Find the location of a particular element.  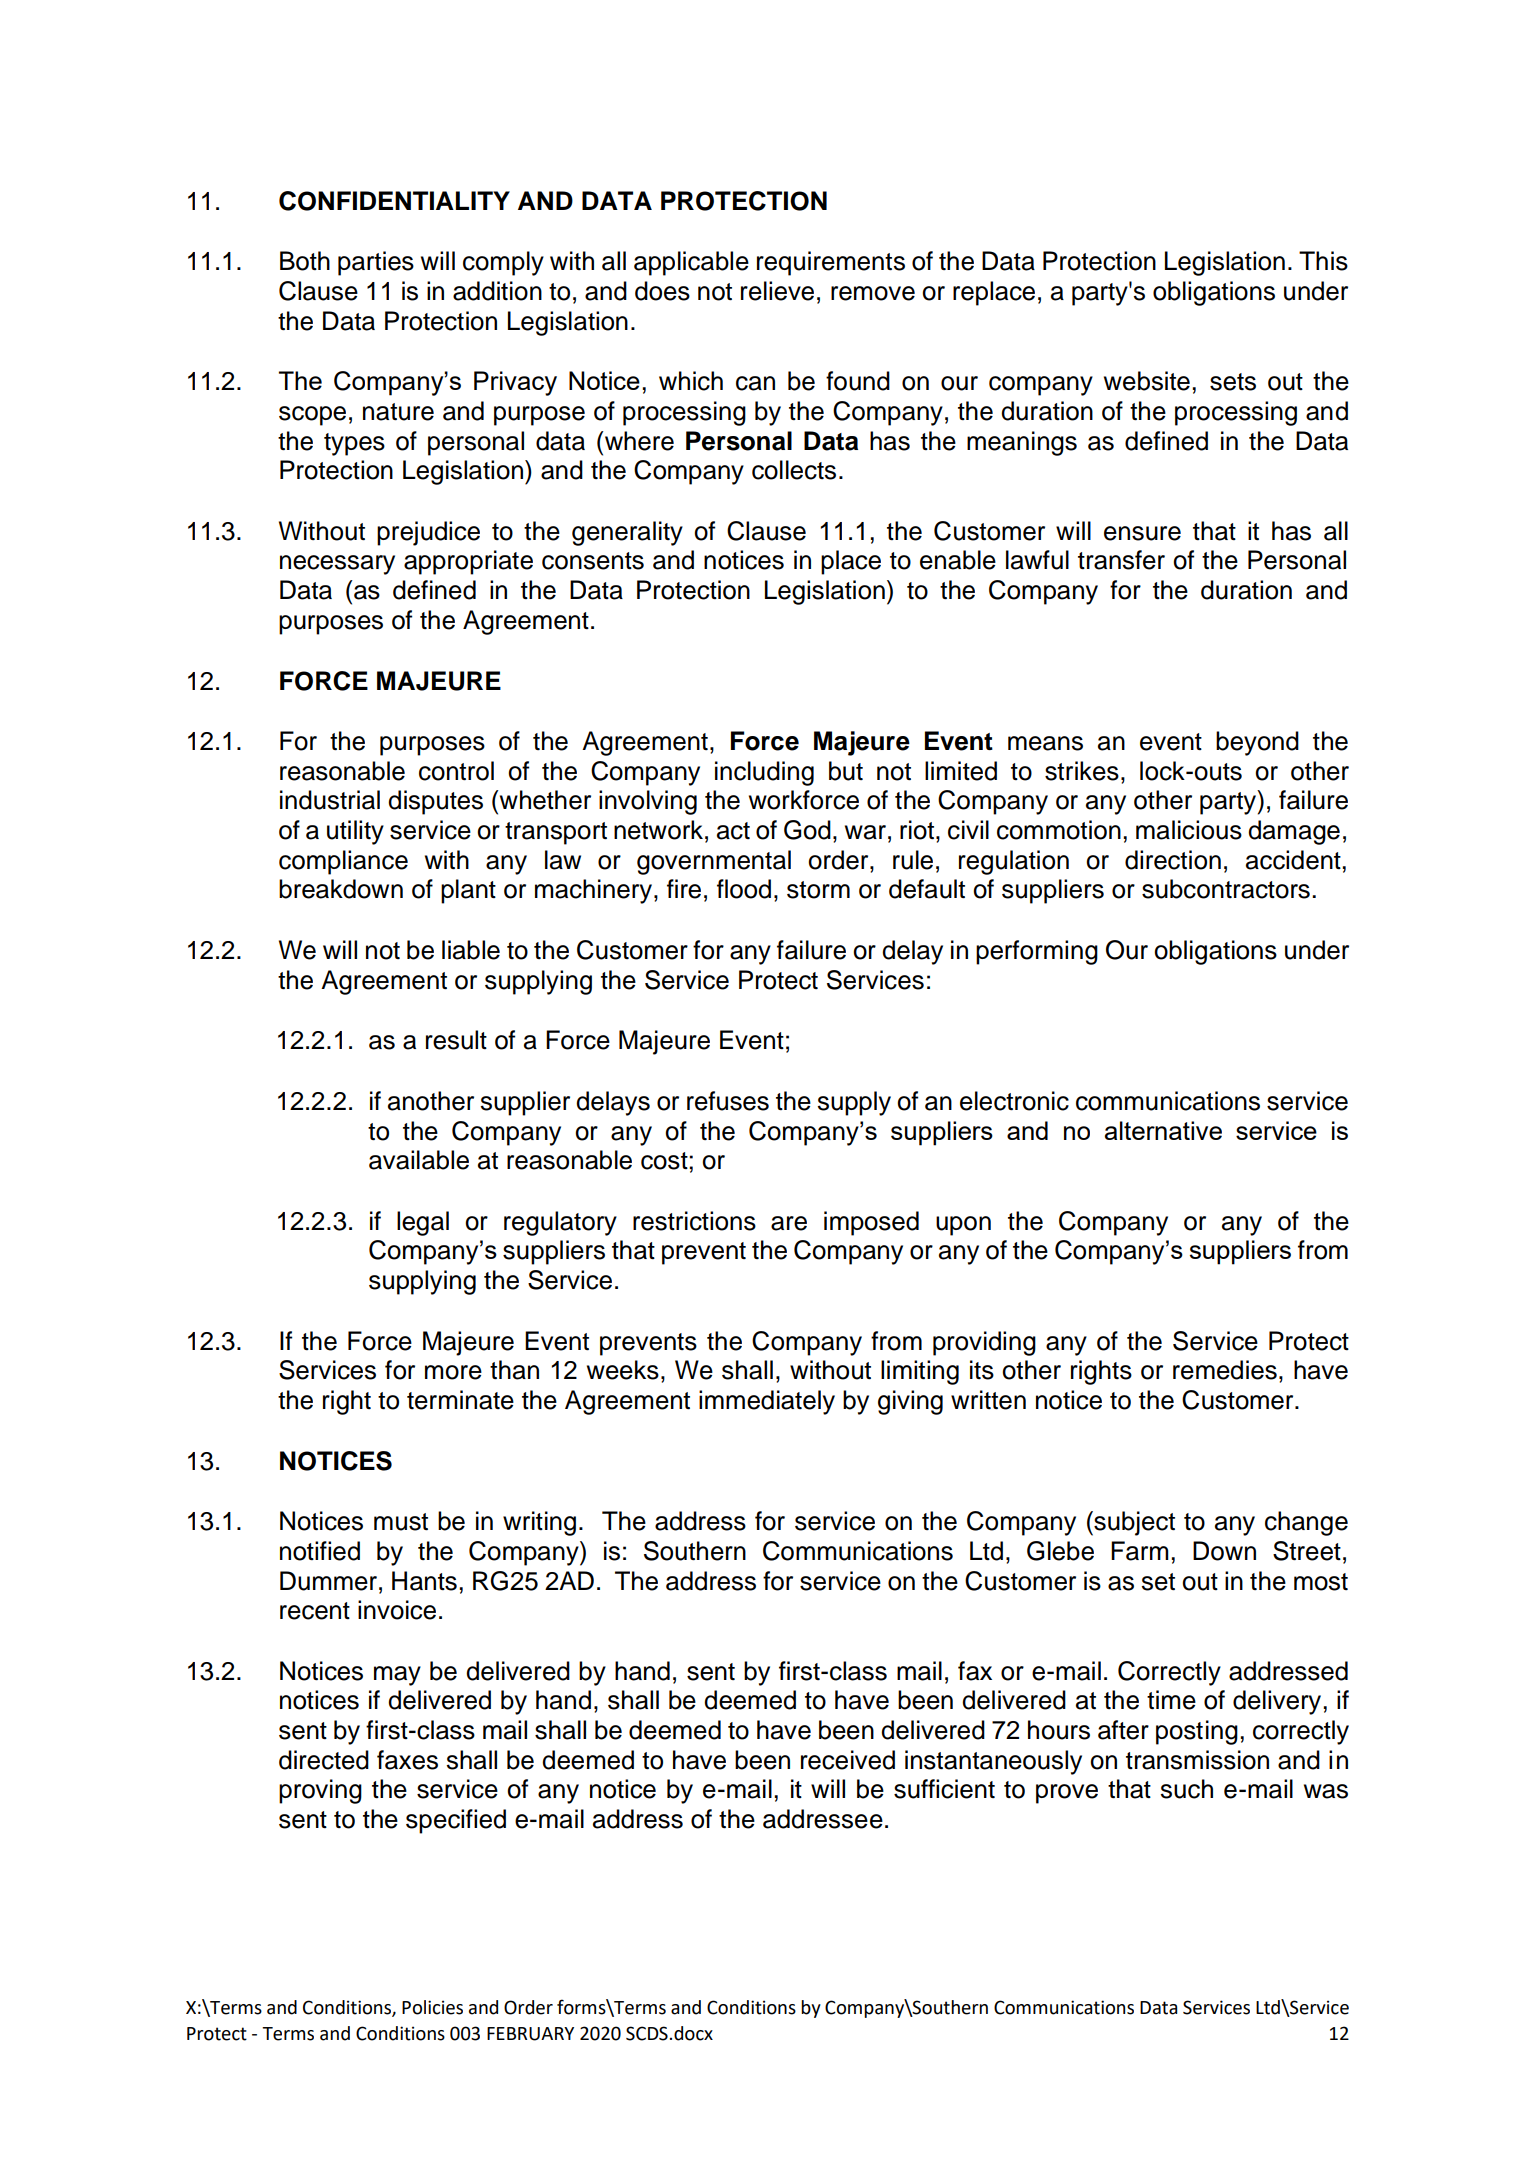

alternative is located at coordinates (1163, 1130).
